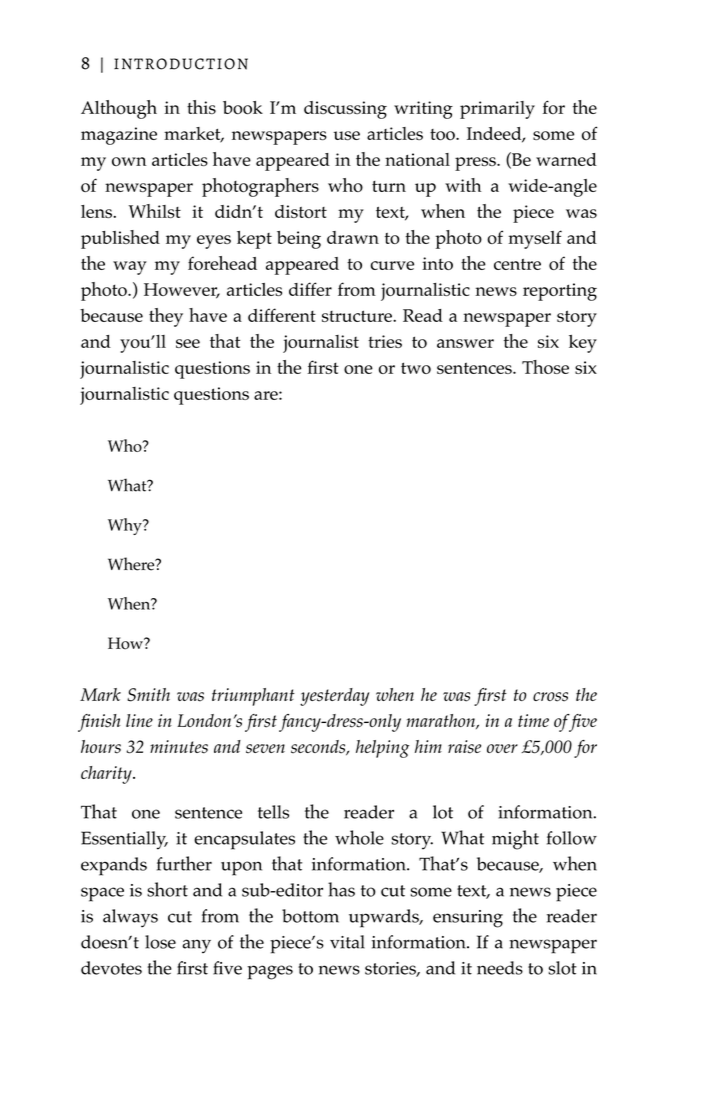  Describe the element at coordinates (166, 317) in the screenshot. I see `they` at that location.
